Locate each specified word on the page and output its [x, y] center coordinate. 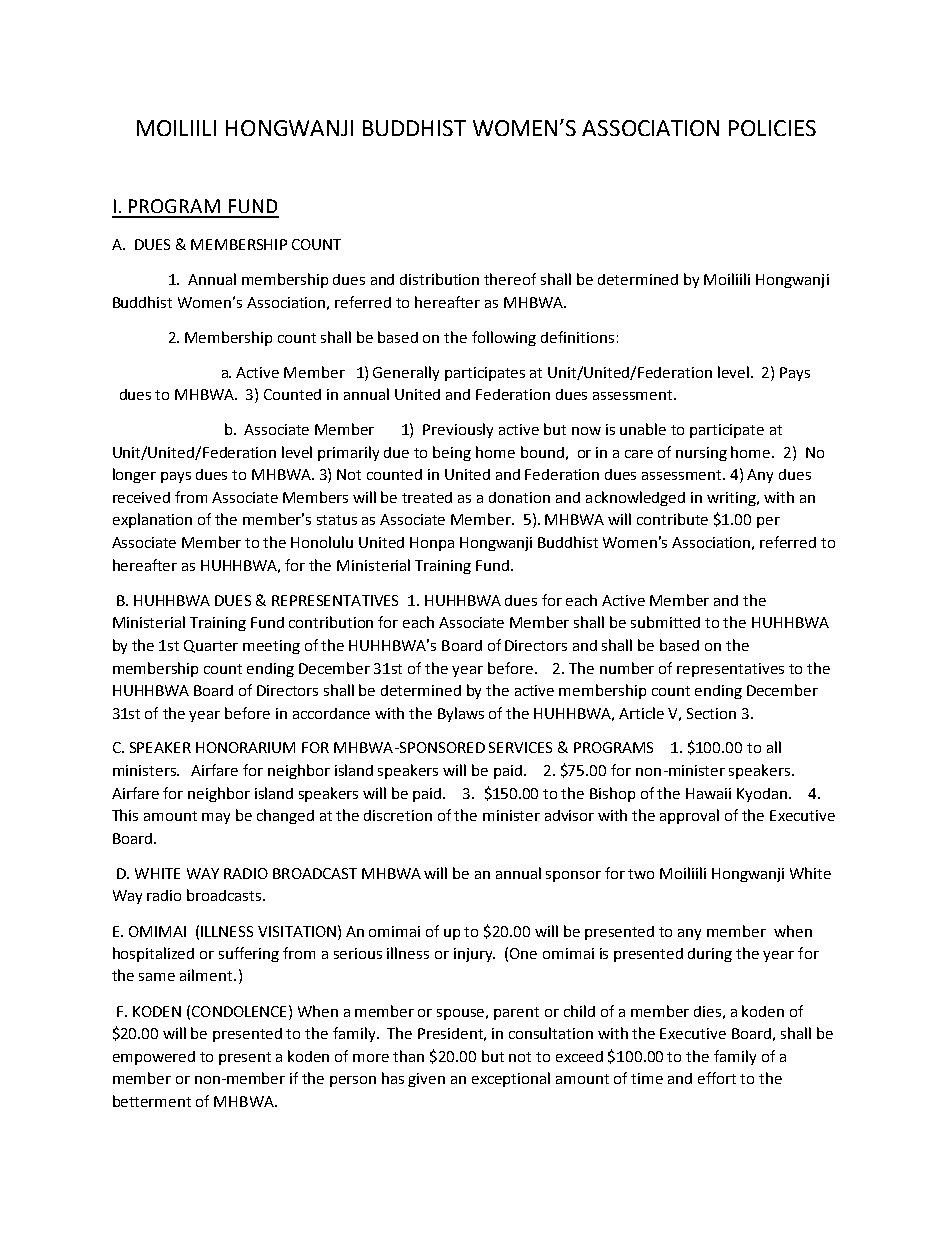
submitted [665, 622]
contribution [331, 622]
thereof [510, 279]
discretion [398, 815]
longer [134, 475]
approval [689, 816]
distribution [439, 279]
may [216, 818]
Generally [406, 373]
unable [643, 429]
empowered [154, 1058]
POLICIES [772, 128]
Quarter [211, 646]
